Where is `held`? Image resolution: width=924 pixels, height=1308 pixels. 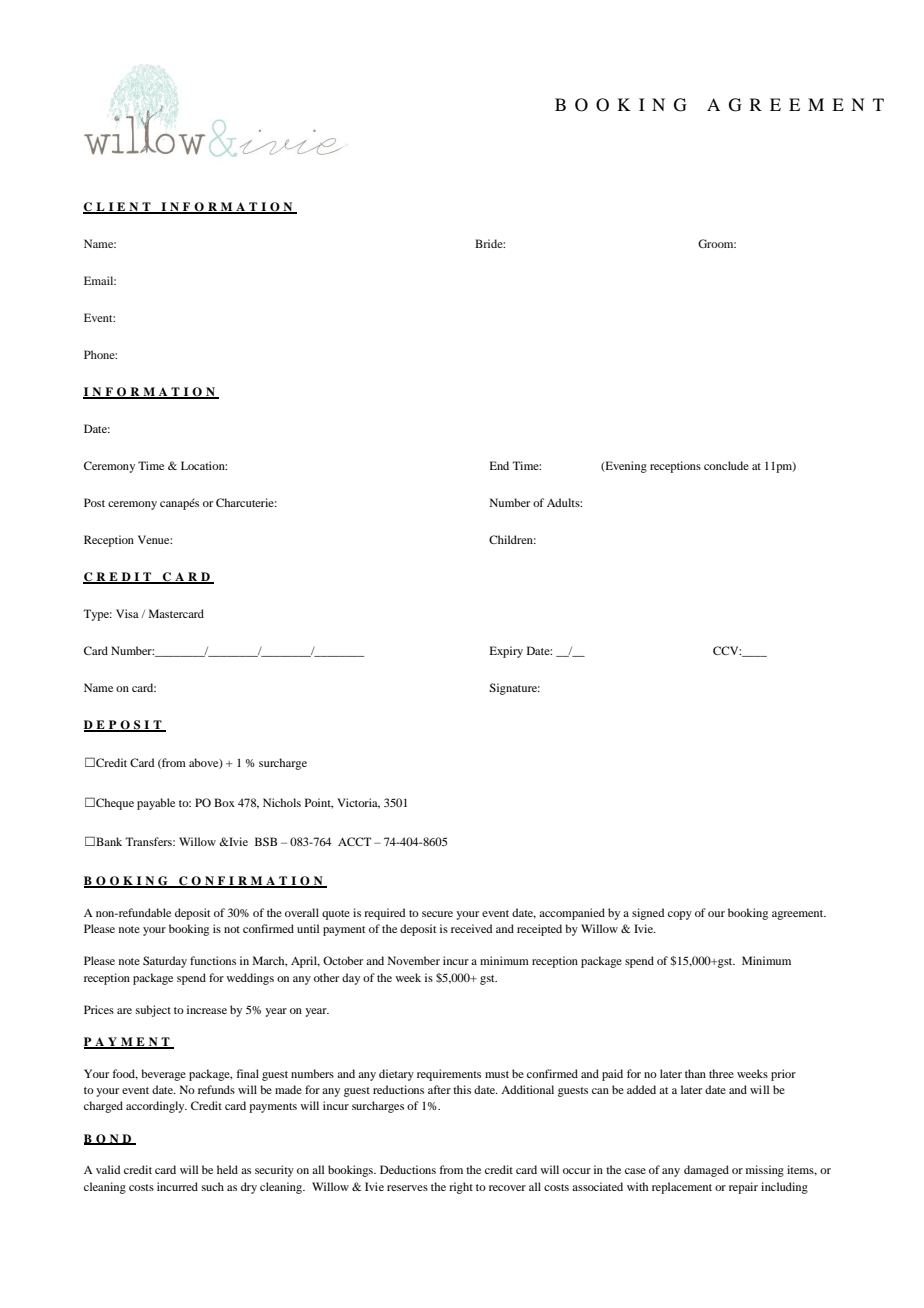 held is located at coordinates (227, 1169).
